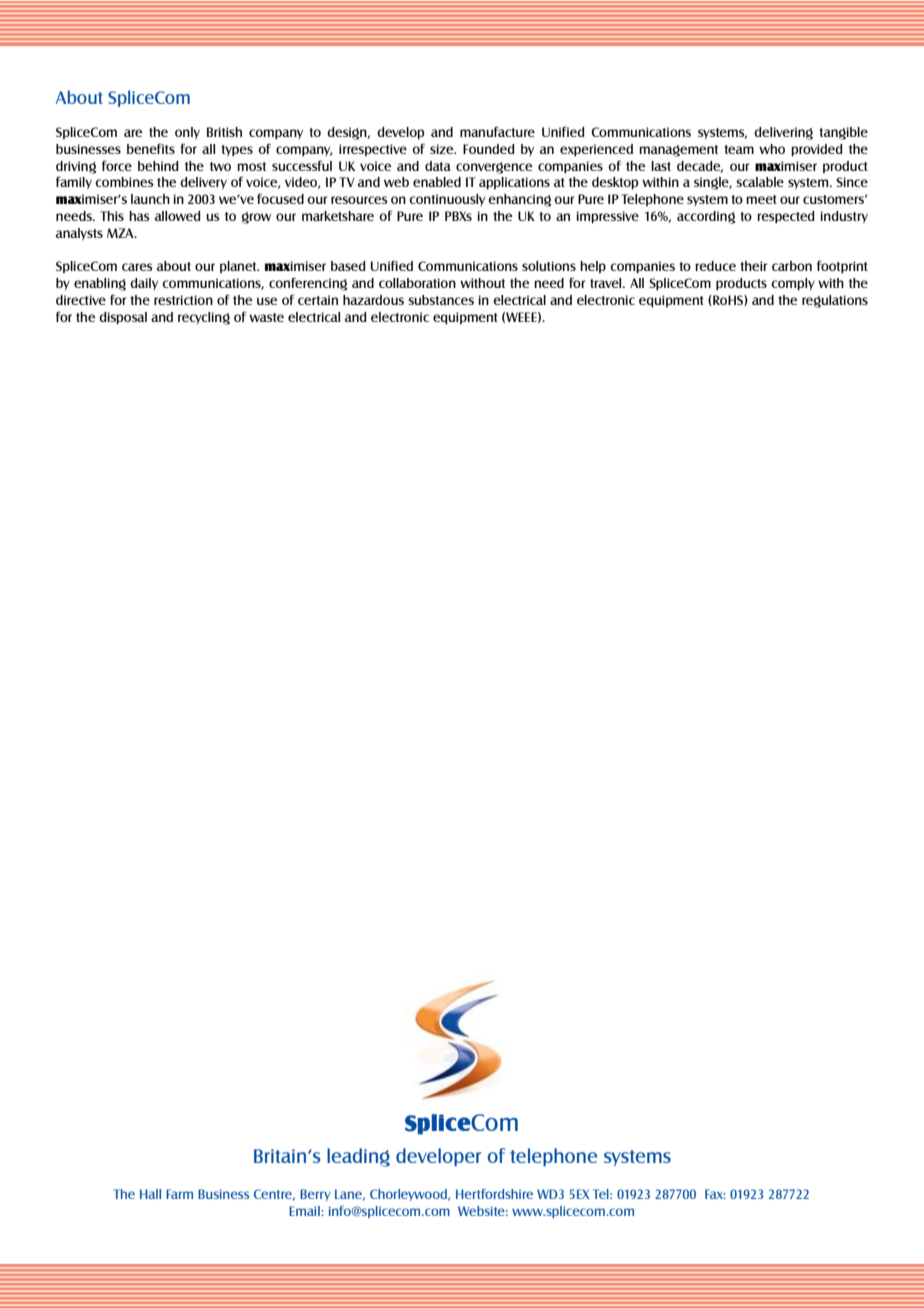 This screenshot has width=924, height=1308. Describe the element at coordinates (150, 1194) in the screenshot. I see `Hall` at that location.
